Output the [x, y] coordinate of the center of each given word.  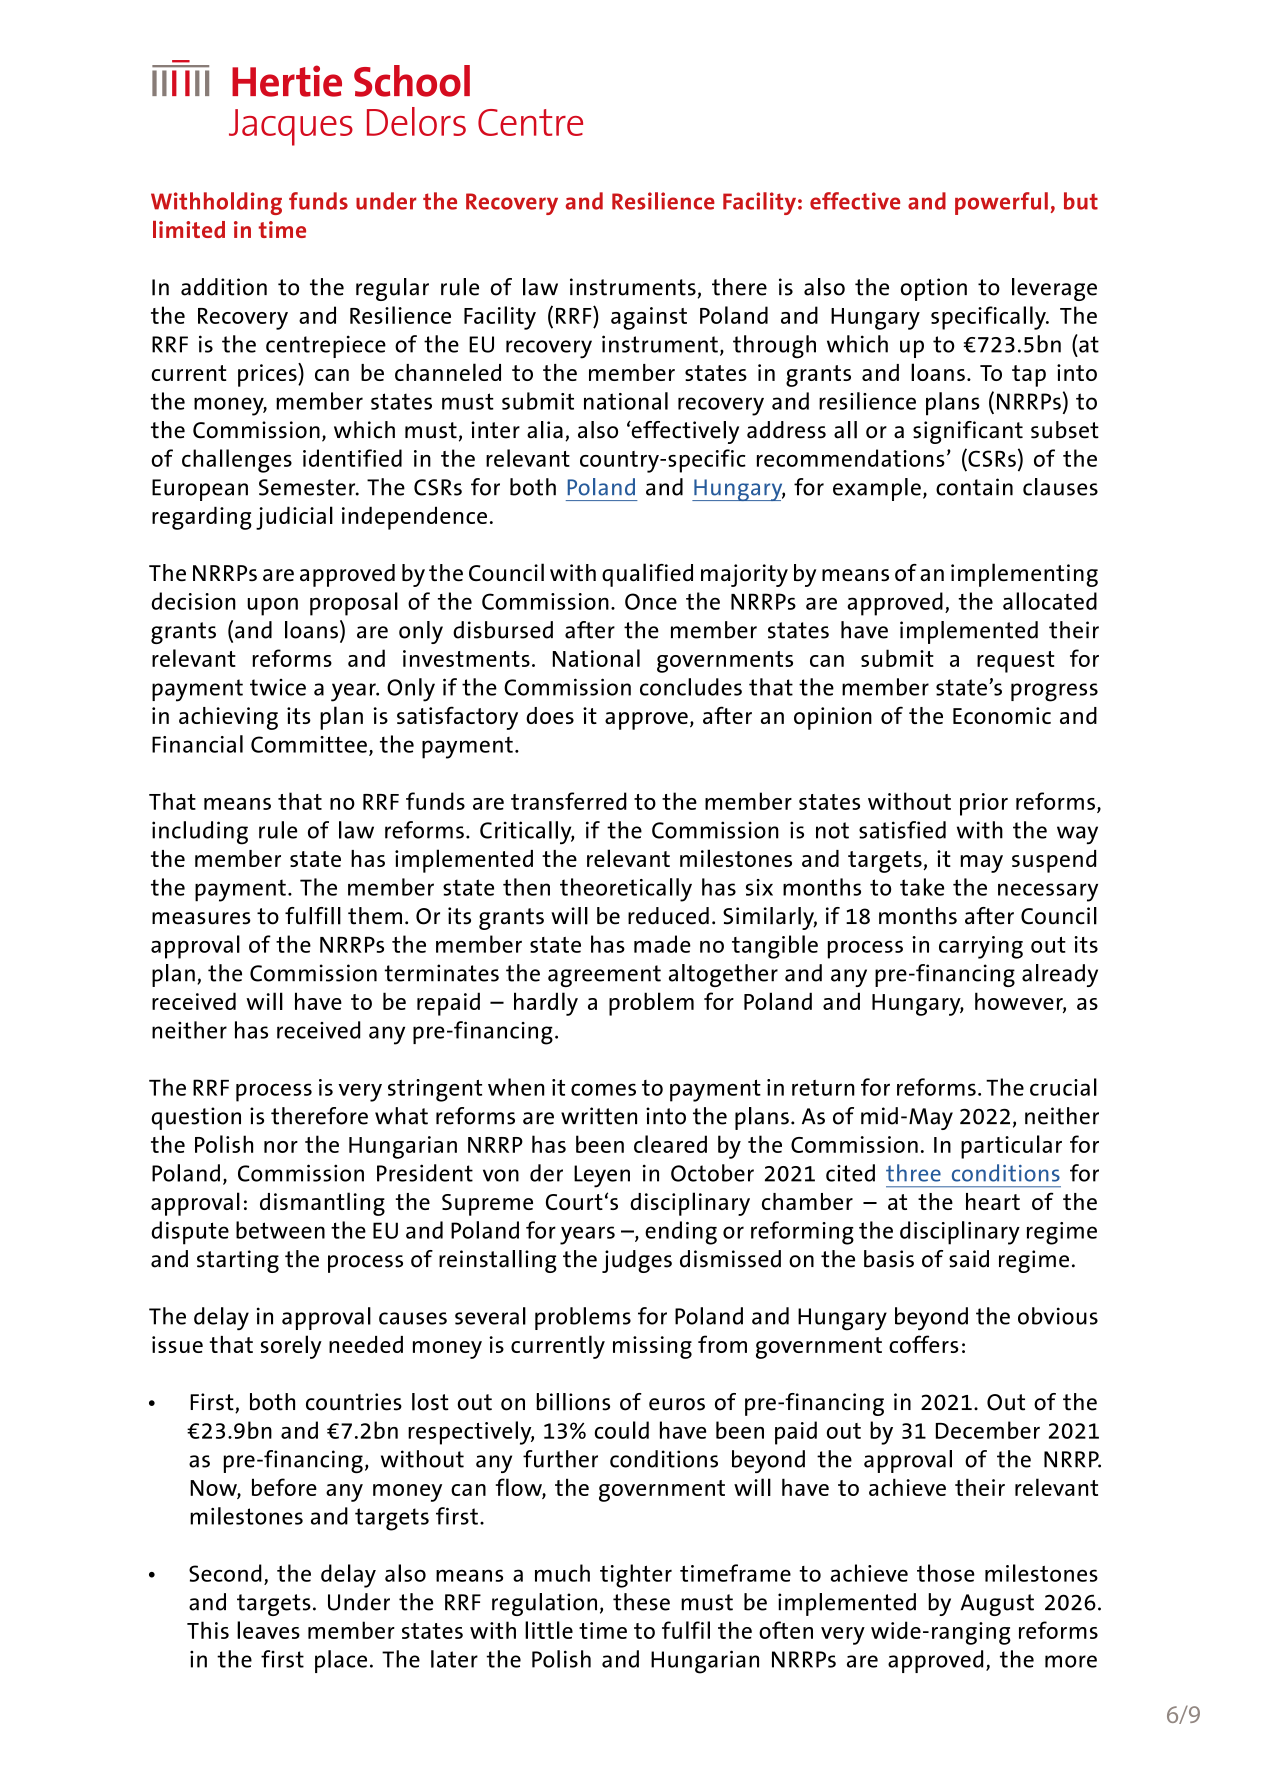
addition [224, 287]
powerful [1001, 203]
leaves [268, 1630]
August [997, 1605]
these [641, 1602]
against [649, 318]
